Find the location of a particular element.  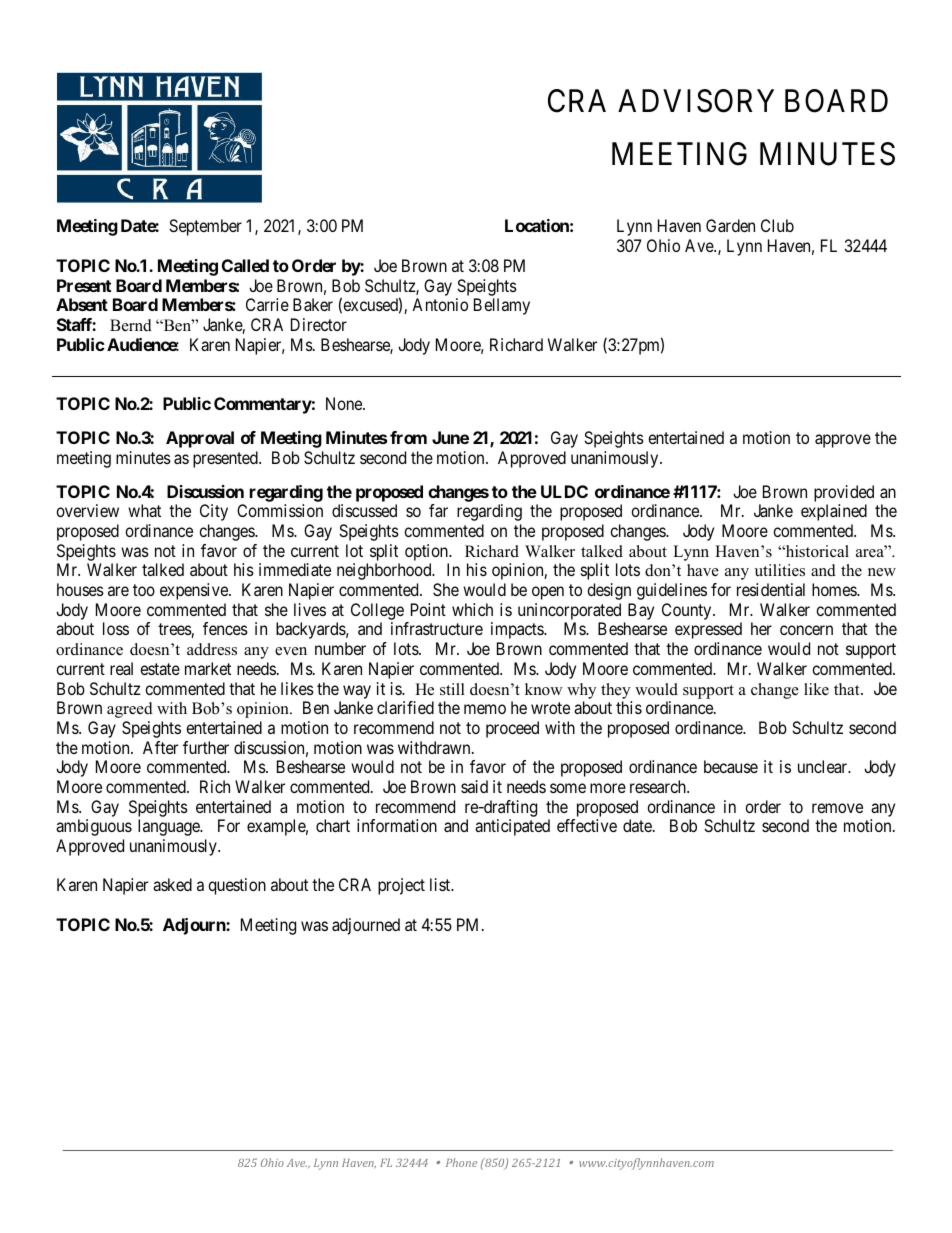

Phone is located at coordinates (461, 1162).
